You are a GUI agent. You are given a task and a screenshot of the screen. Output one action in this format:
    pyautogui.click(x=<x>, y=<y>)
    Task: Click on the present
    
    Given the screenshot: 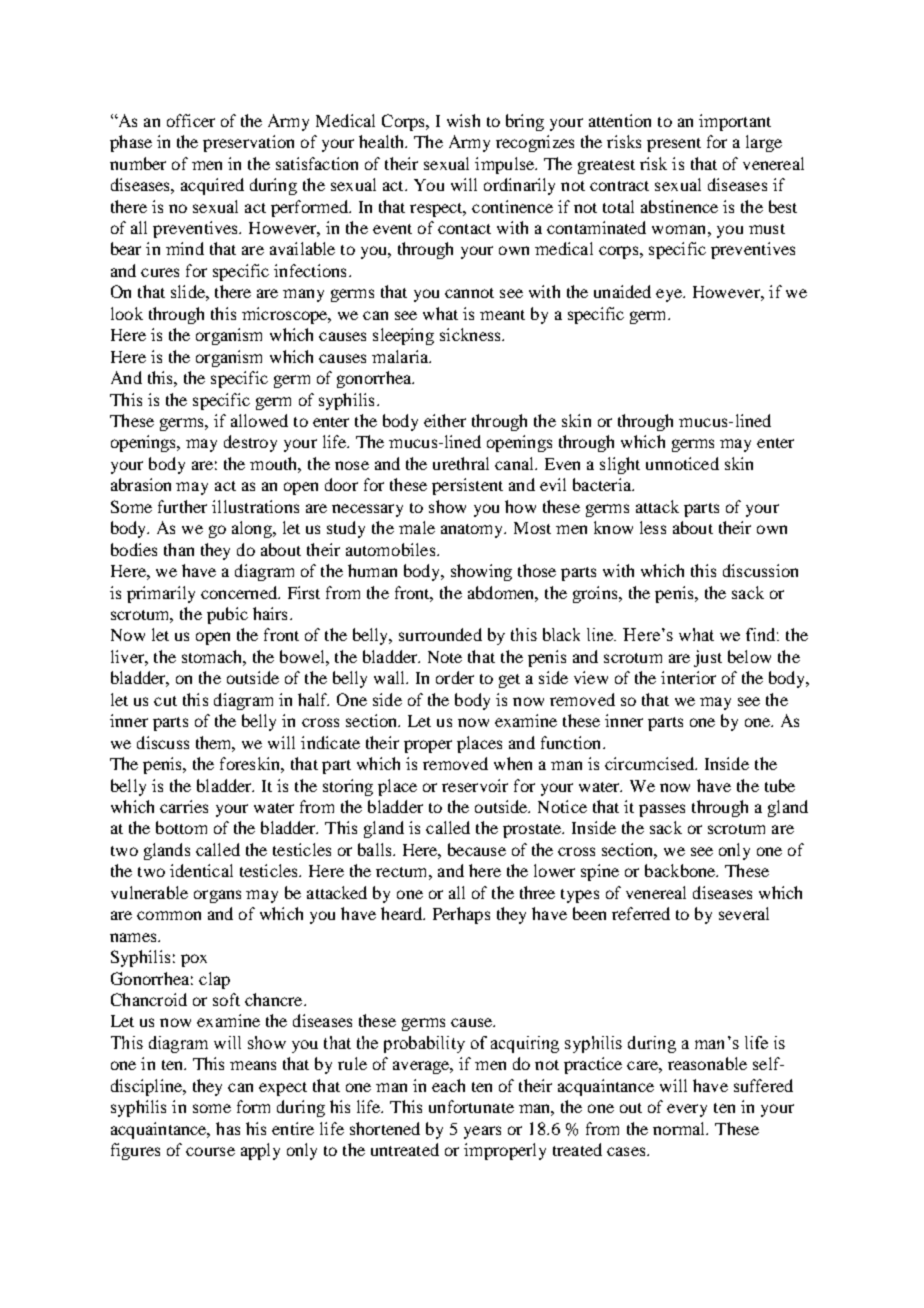 What is the action you would take?
    pyautogui.click(x=674, y=145)
